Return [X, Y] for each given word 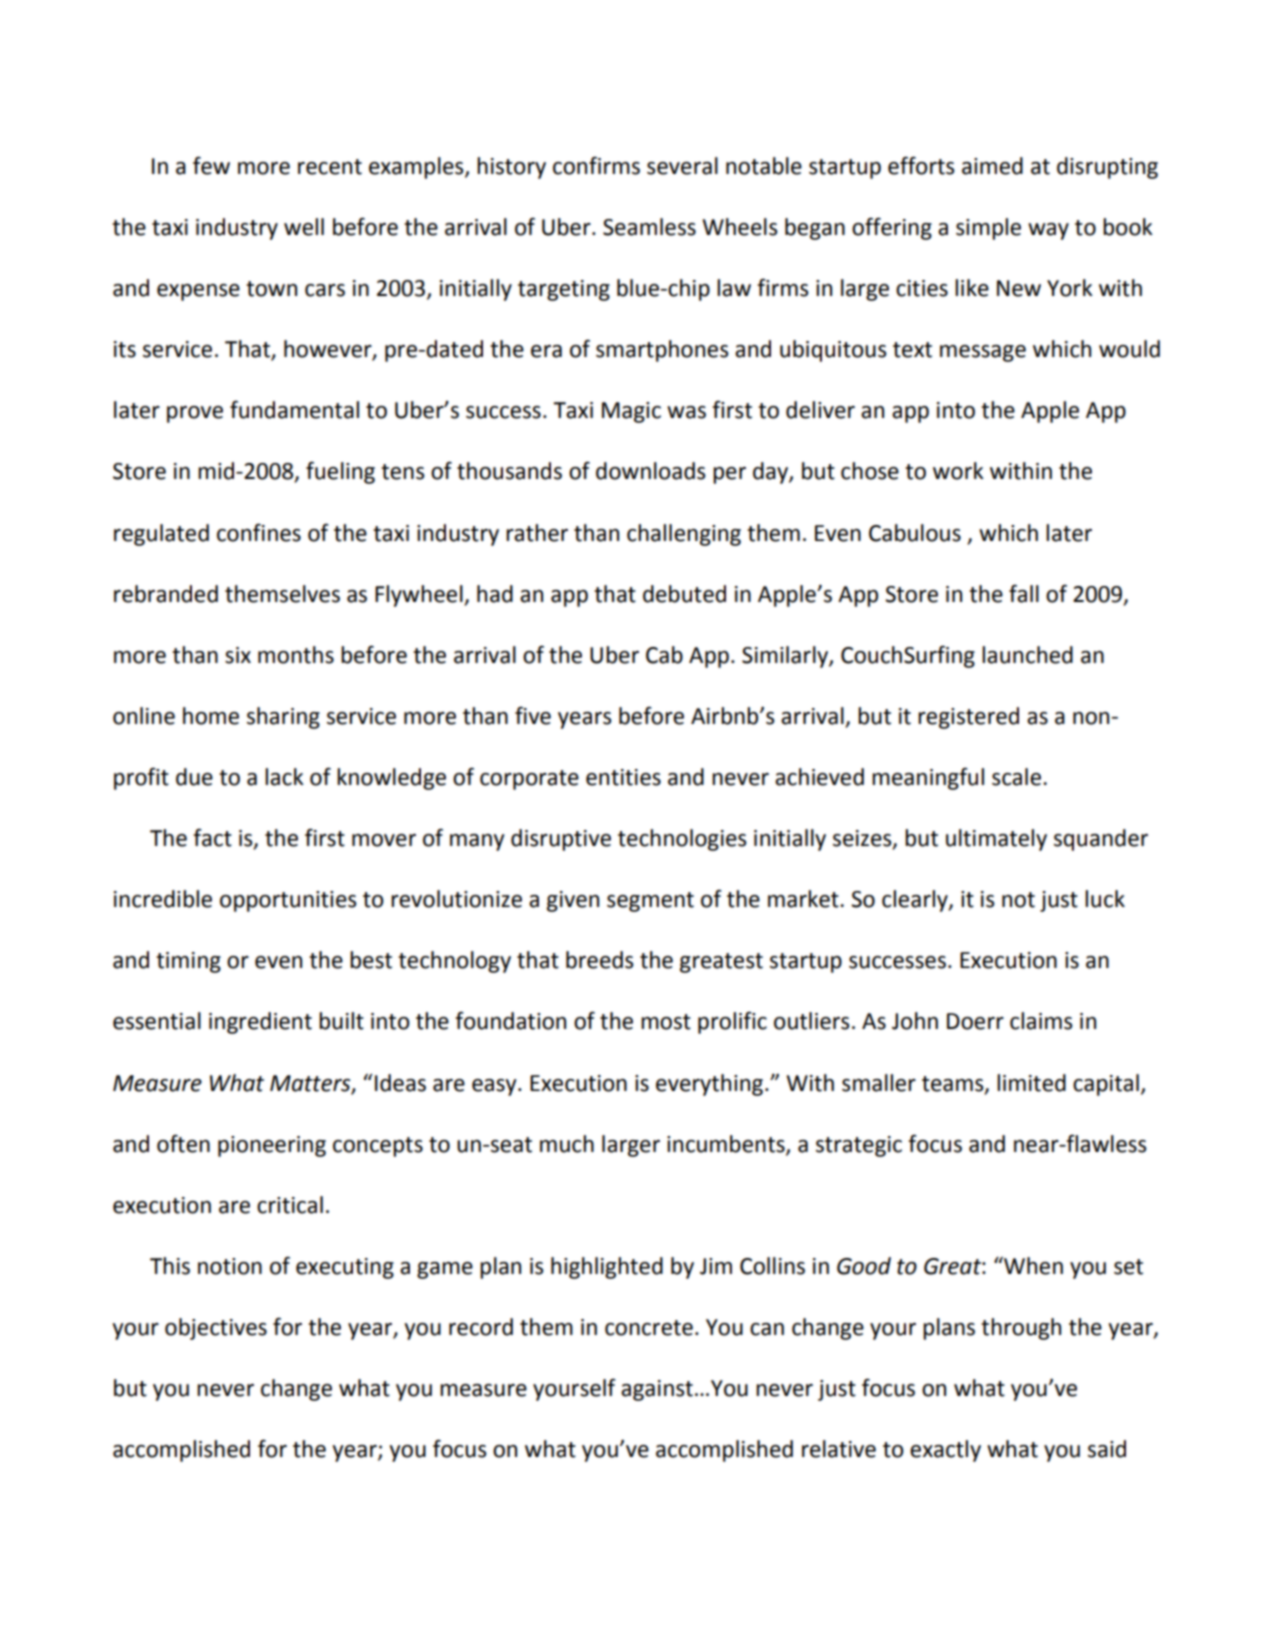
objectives [216, 1329]
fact [212, 837]
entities [623, 777]
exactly [945, 1451]
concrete [649, 1328]
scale [1016, 777]
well [304, 227]
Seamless [649, 227]
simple [988, 229]
